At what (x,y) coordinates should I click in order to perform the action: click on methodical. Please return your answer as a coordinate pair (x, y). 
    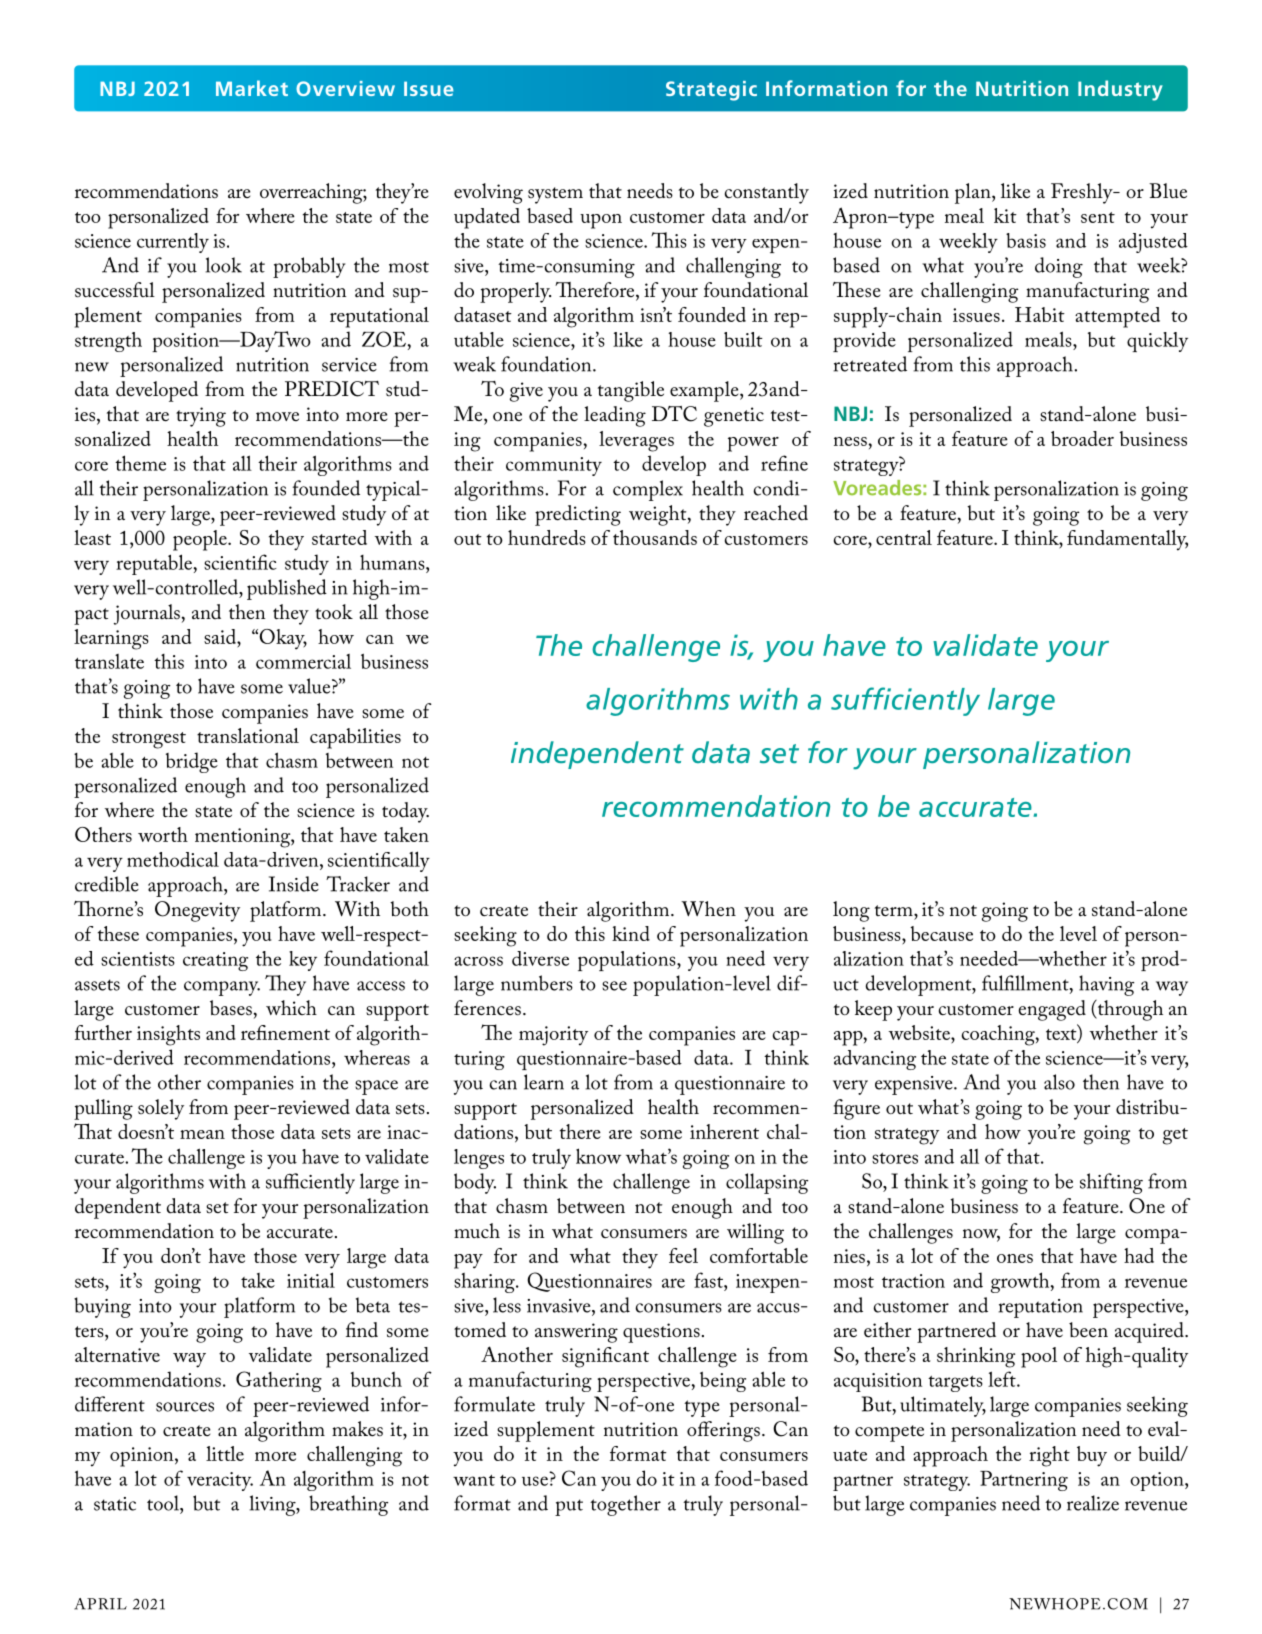
    Looking at the image, I should click on (173, 859).
